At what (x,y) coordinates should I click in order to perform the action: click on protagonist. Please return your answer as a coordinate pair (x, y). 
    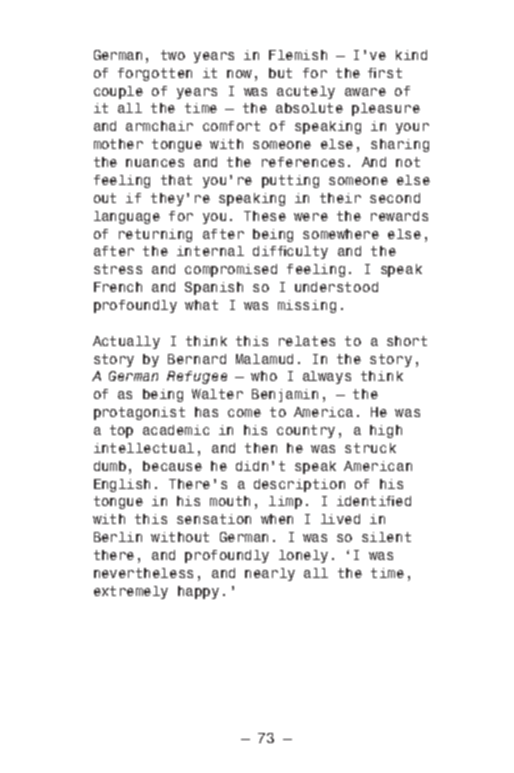
    Looking at the image, I should click on (139, 413).
